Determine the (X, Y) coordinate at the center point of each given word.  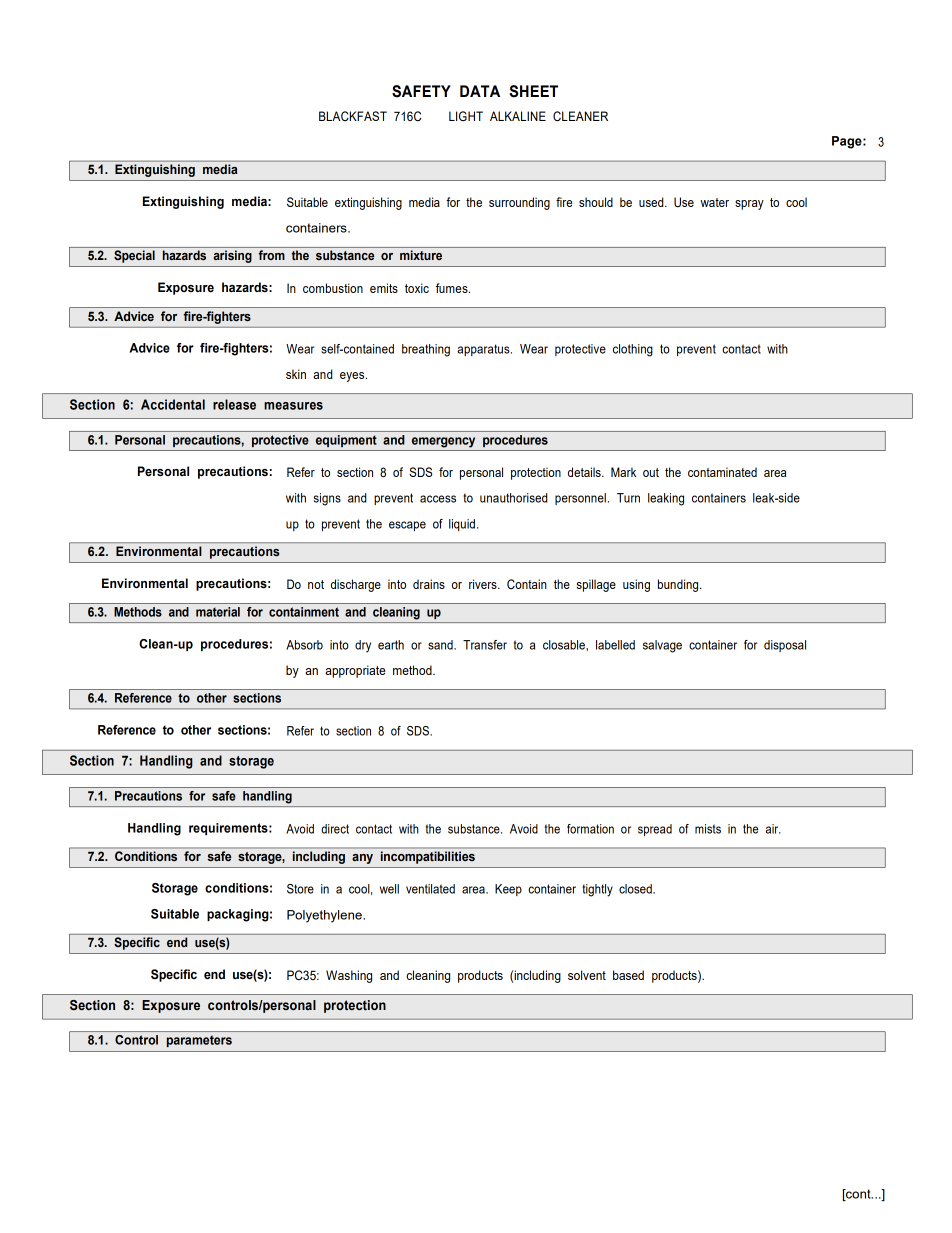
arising (232, 257)
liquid (462, 525)
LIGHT (466, 116)
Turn (628, 498)
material (218, 612)
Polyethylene (325, 916)
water (714, 202)
